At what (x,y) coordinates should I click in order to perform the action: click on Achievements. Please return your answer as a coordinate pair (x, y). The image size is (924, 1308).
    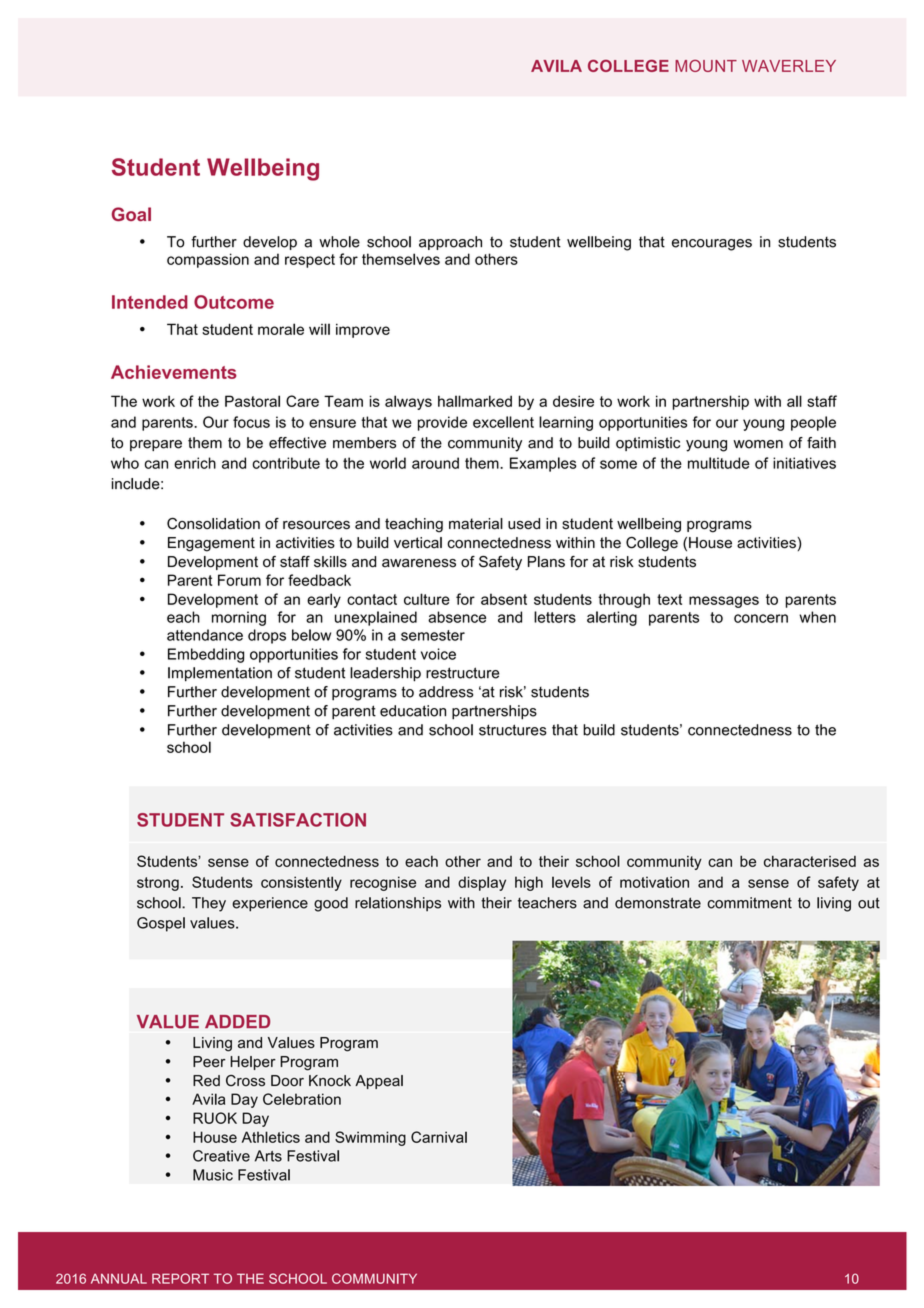
    Looking at the image, I should click on (174, 372).
